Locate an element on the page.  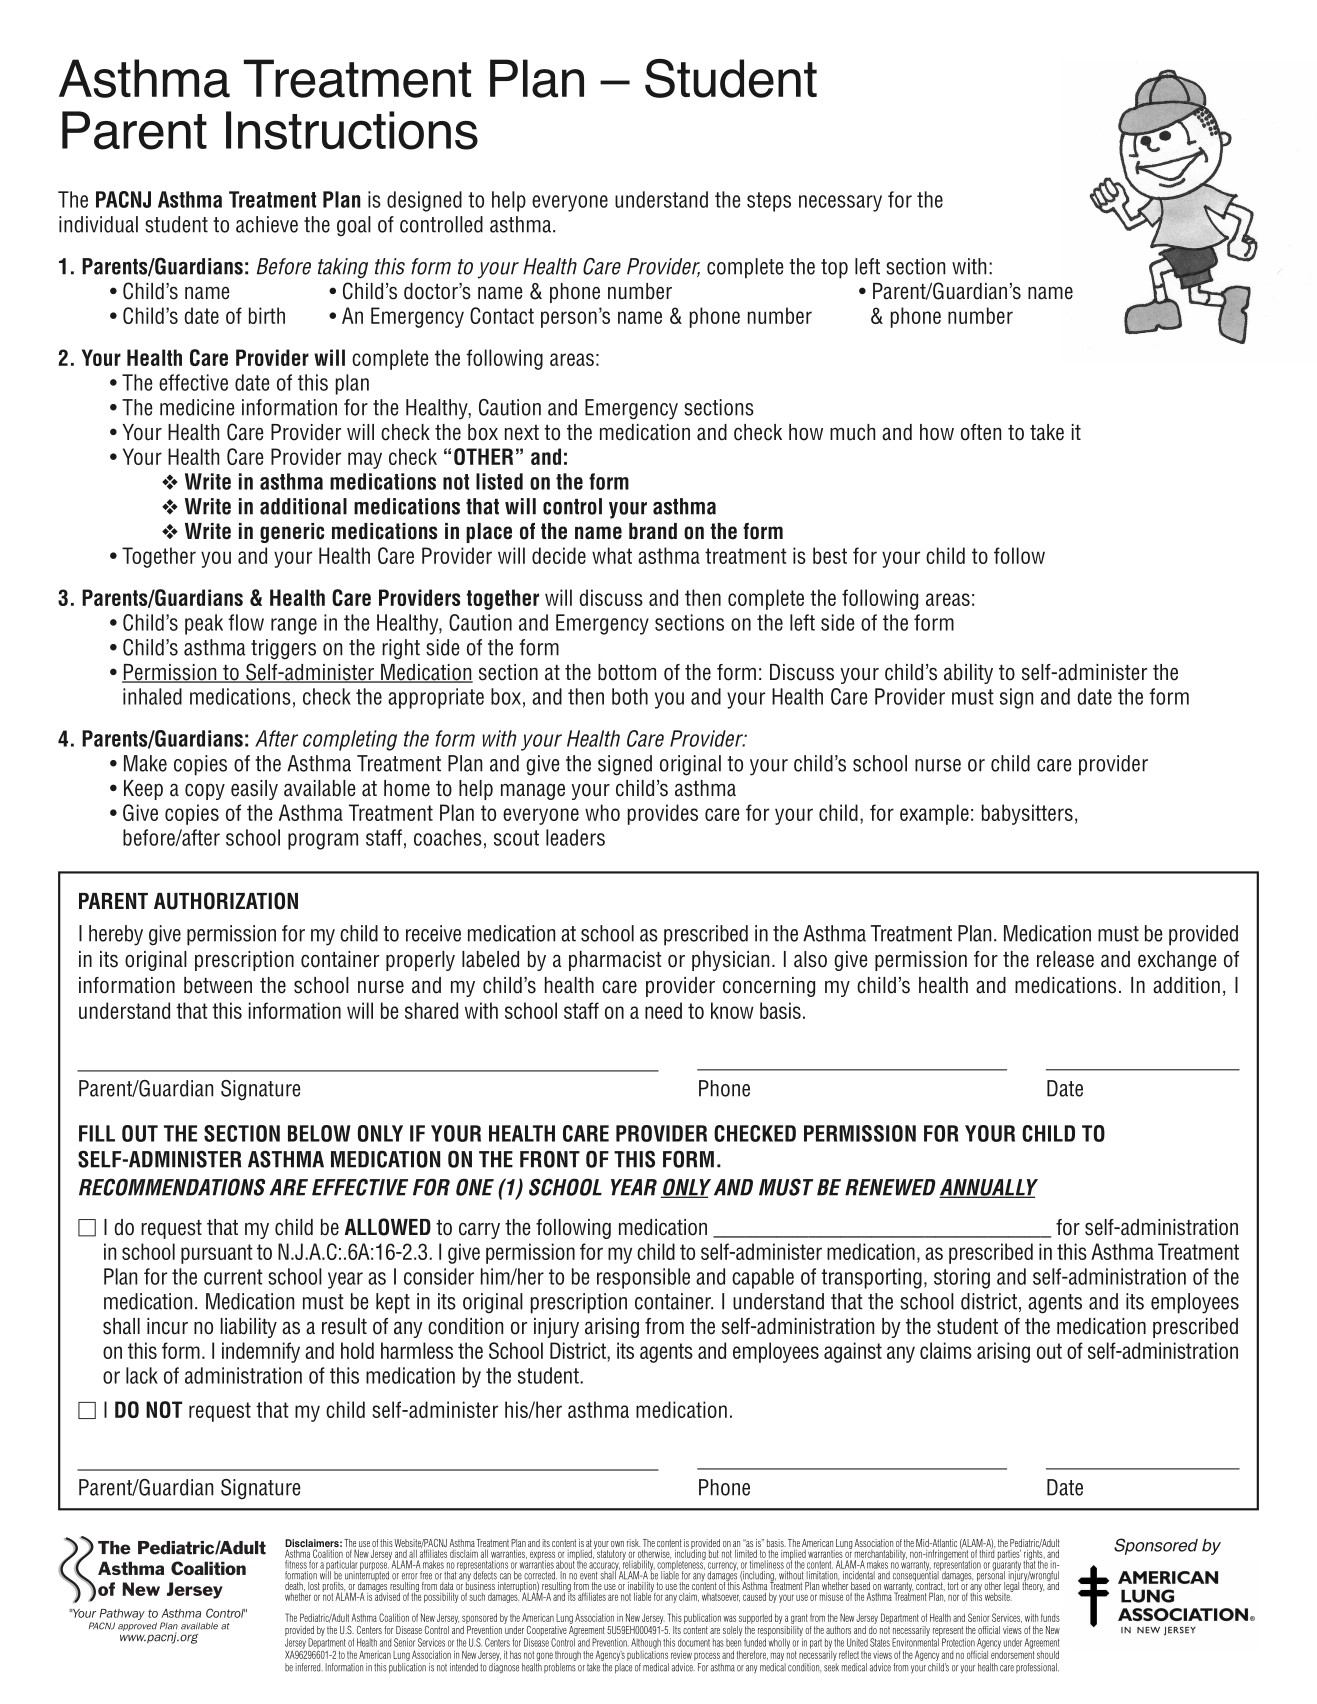
necessary is located at coordinates (840, 203).
